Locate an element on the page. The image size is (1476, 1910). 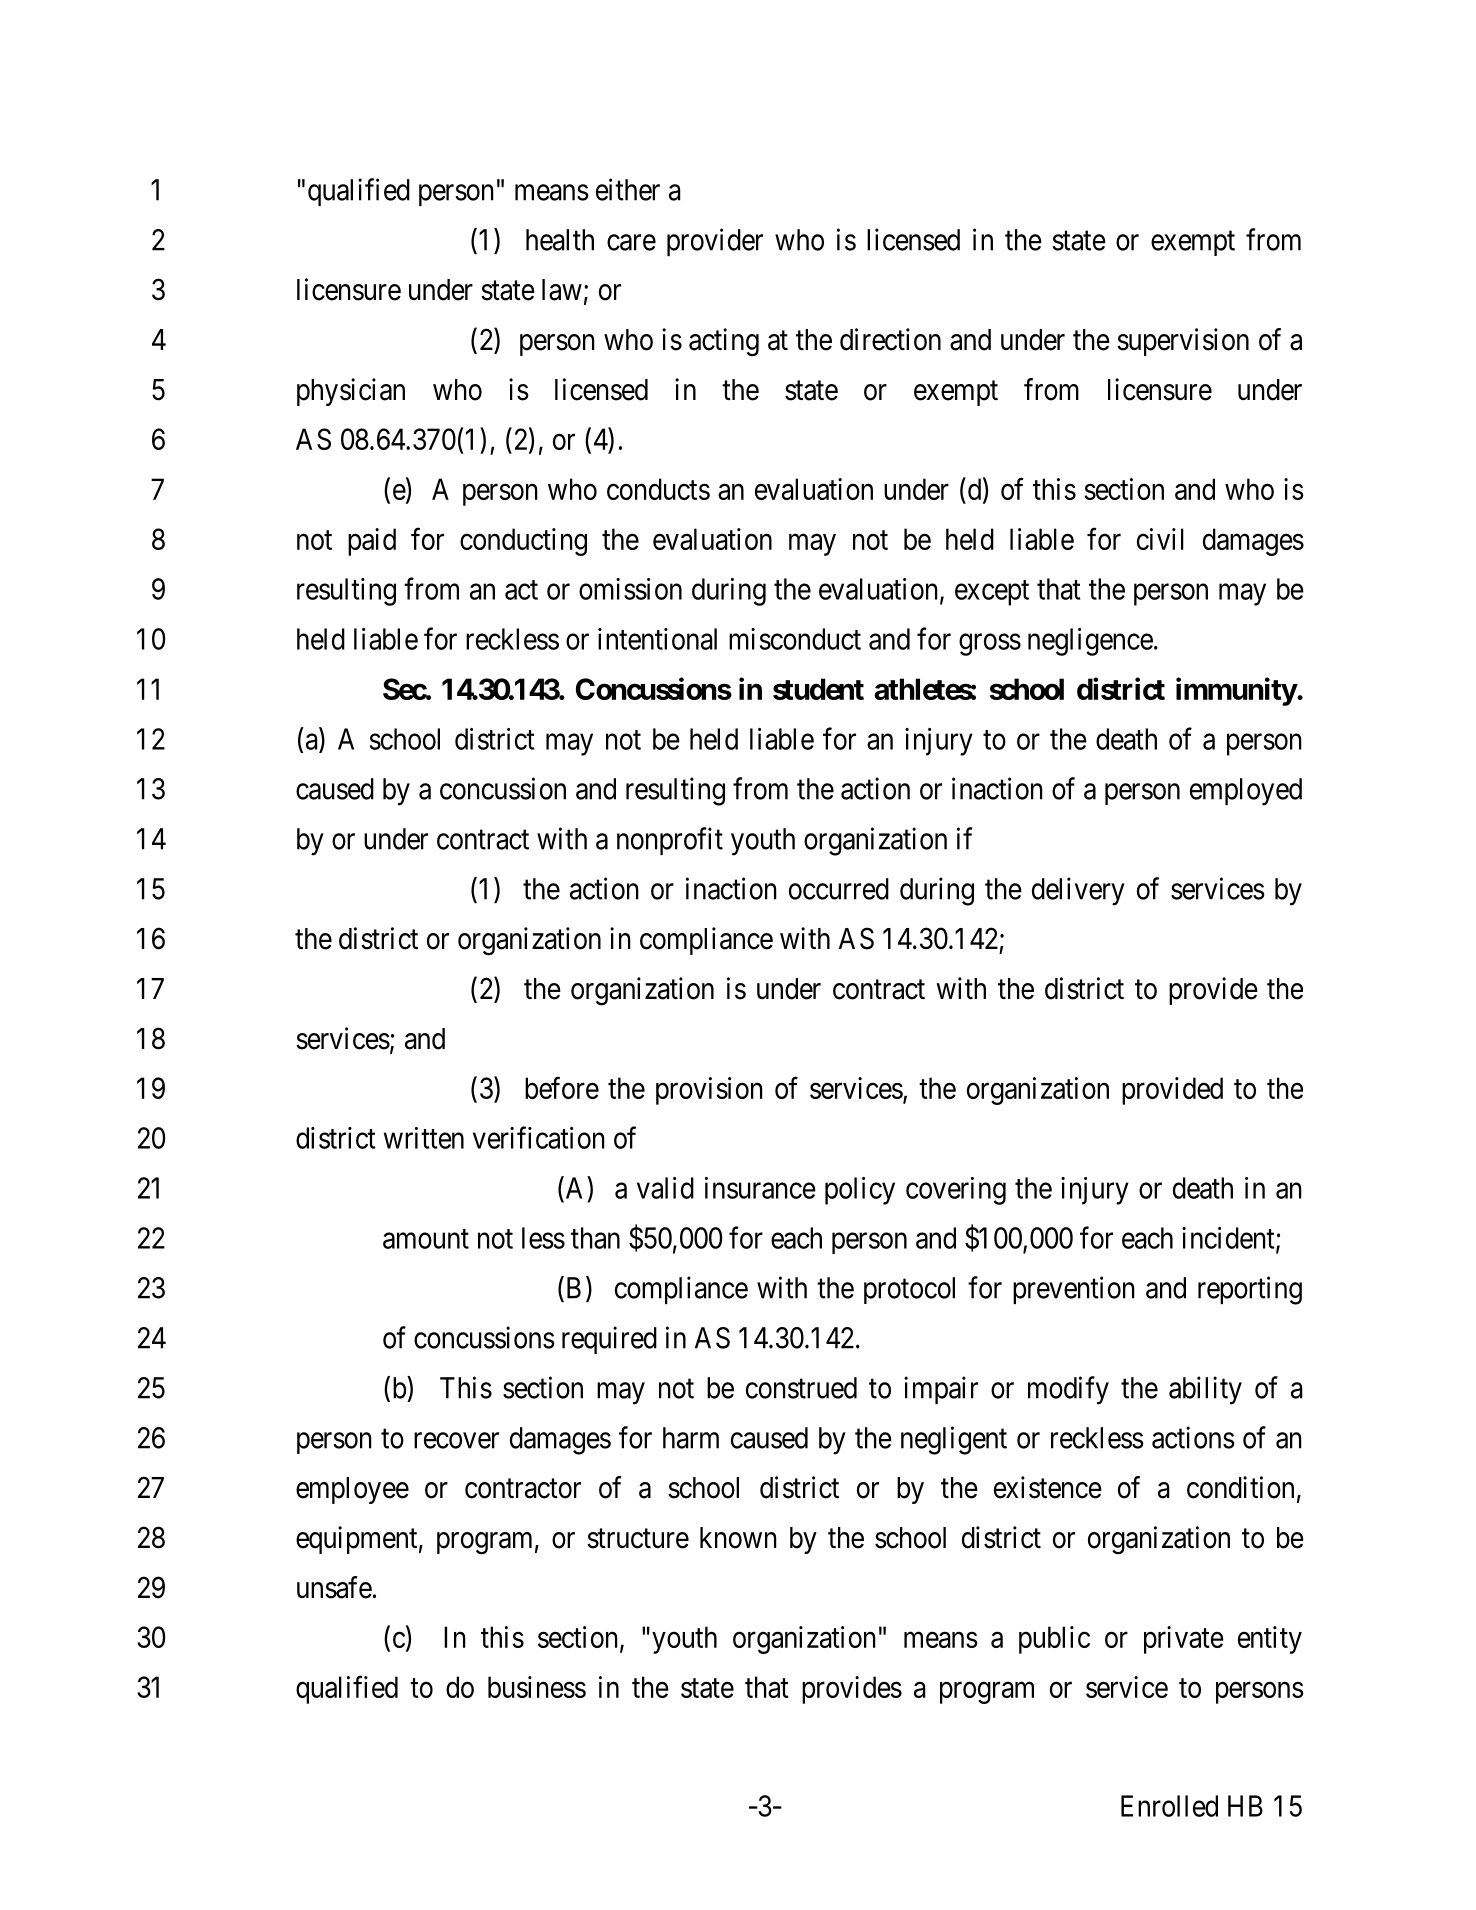
supervision is located at coordinates (1183, 342).
